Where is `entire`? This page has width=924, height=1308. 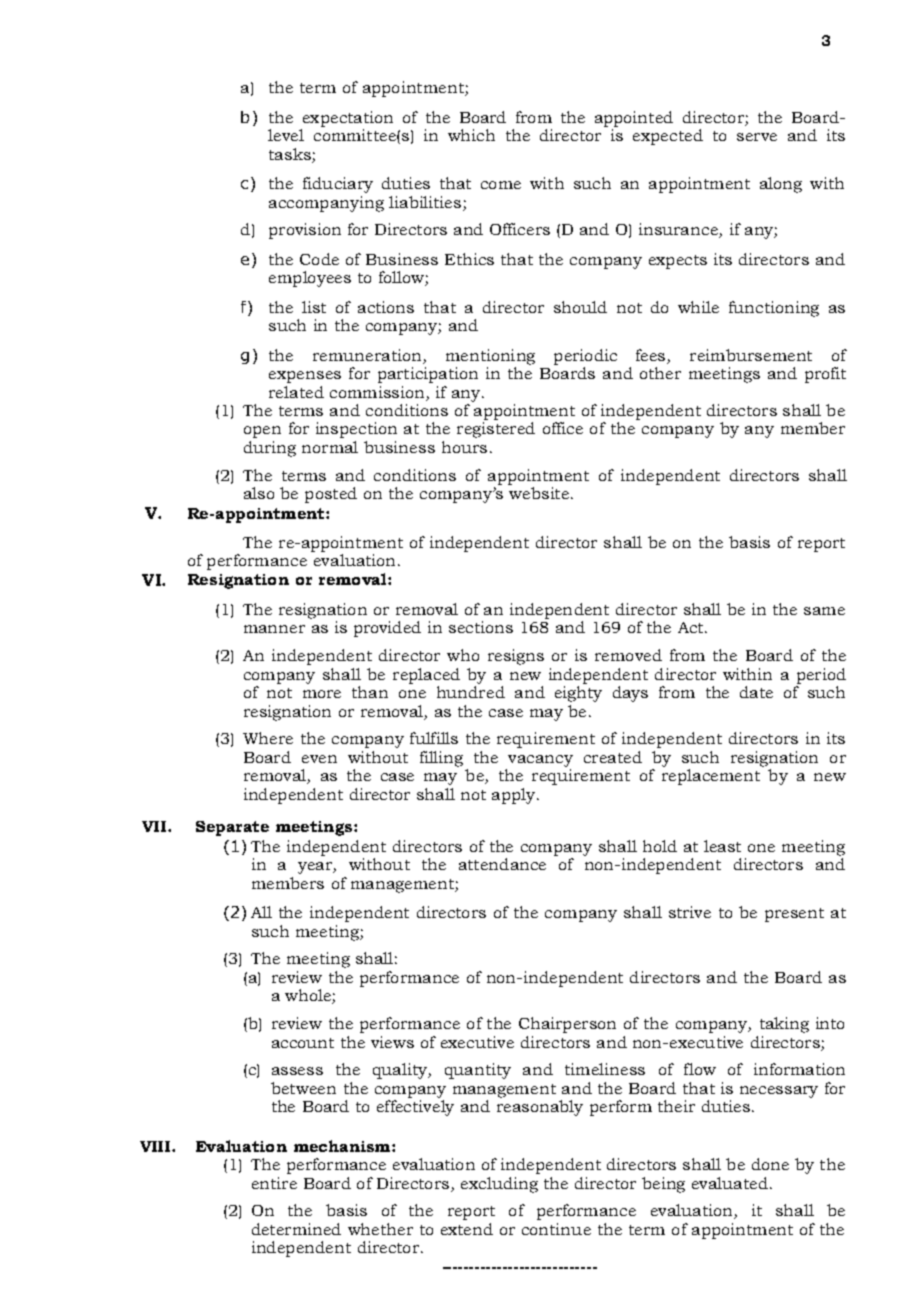 entire is located at coordinates (274, 1183).
